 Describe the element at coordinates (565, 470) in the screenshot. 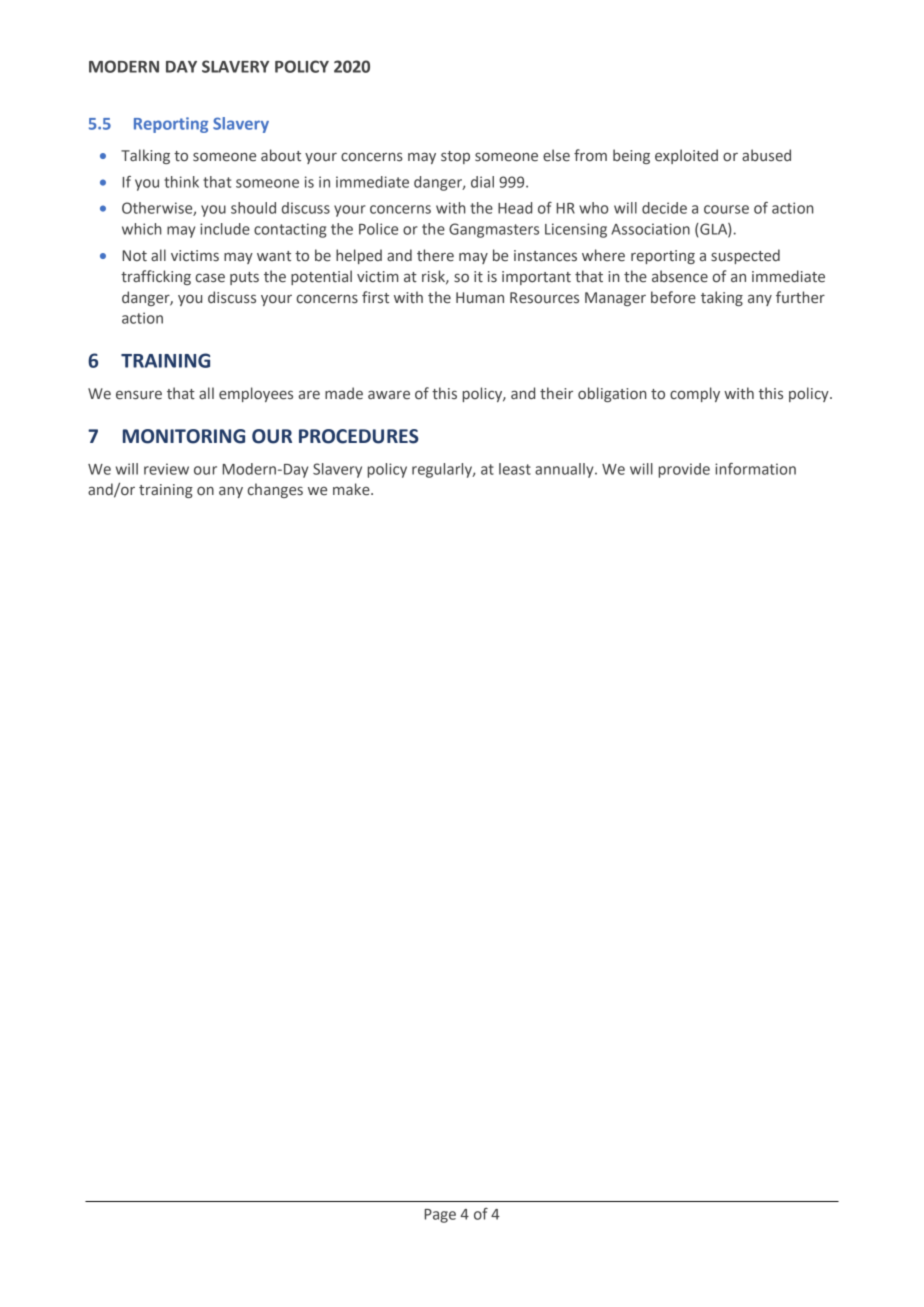

I see `annually` at that location.
